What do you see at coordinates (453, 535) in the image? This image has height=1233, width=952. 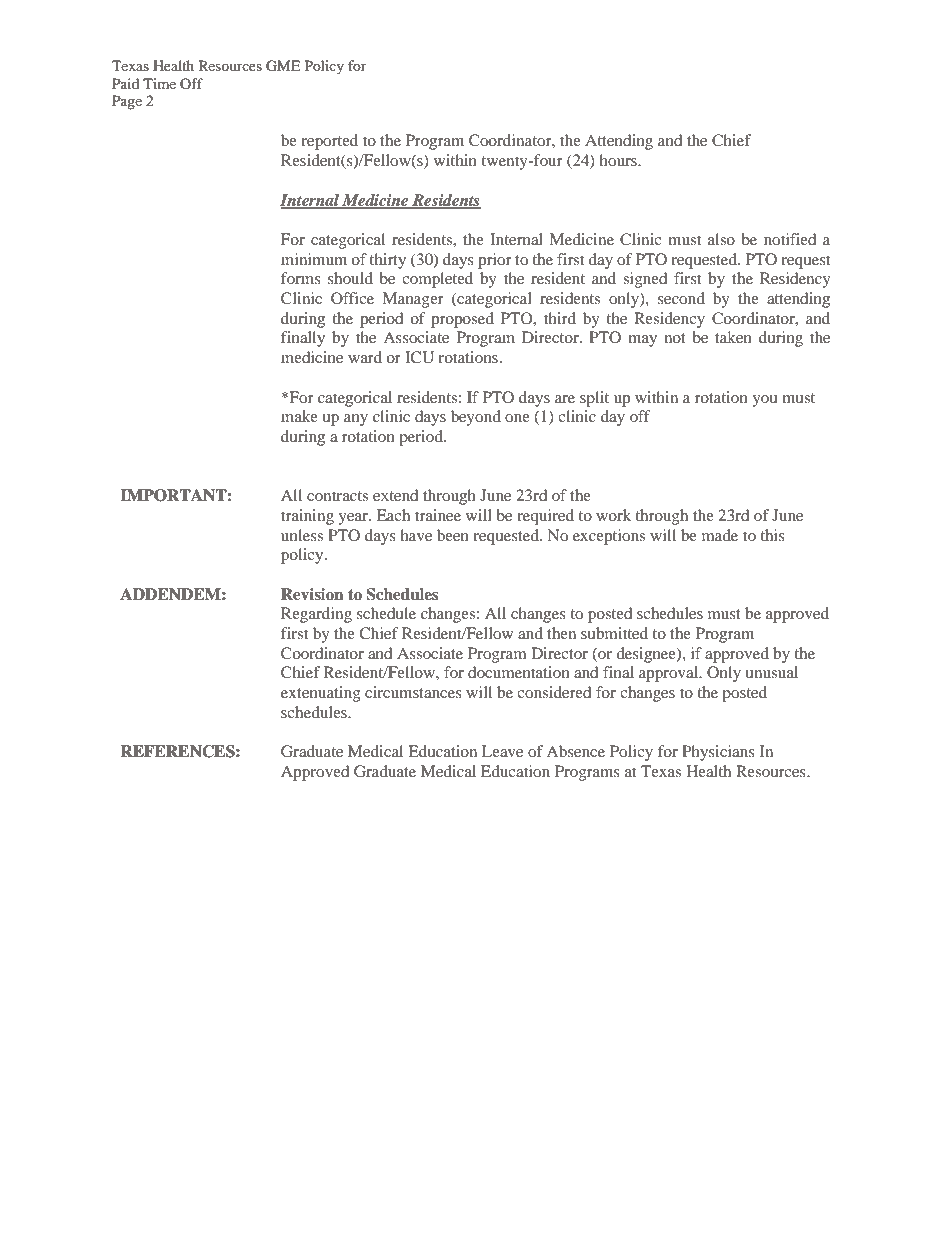 I see `been` at bounding box center [453, 535].
